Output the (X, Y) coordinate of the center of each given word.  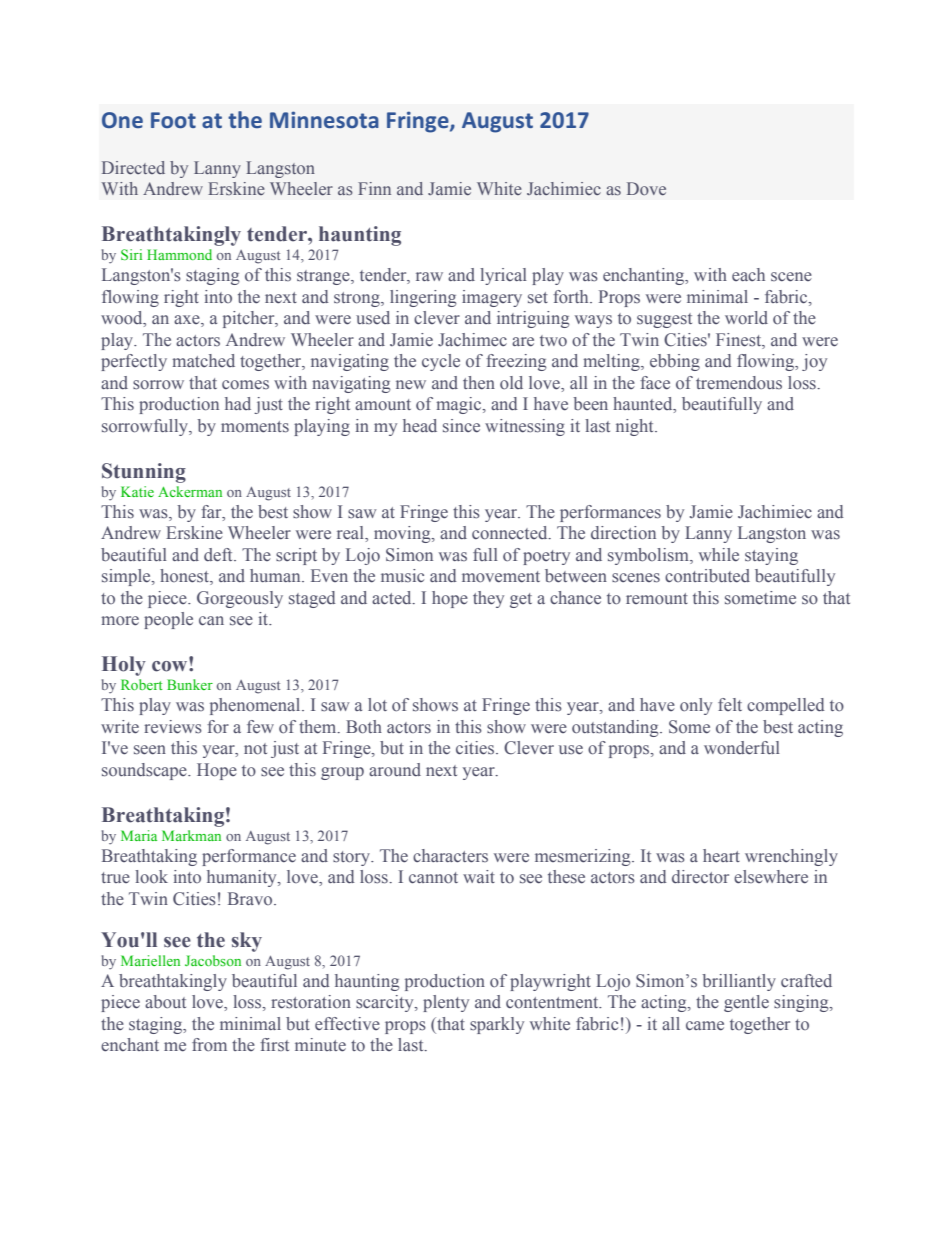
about (165, 1001)
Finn (374, 188)
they (488, 599)
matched (203, 360)
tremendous (739, 383)
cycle (441, 362)
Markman (191, 835)
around (395, 770)
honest (185, 577)
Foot (173, 120)
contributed (707, 576)
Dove (646, 188)
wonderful (742, 748)
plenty (446, 1003)
